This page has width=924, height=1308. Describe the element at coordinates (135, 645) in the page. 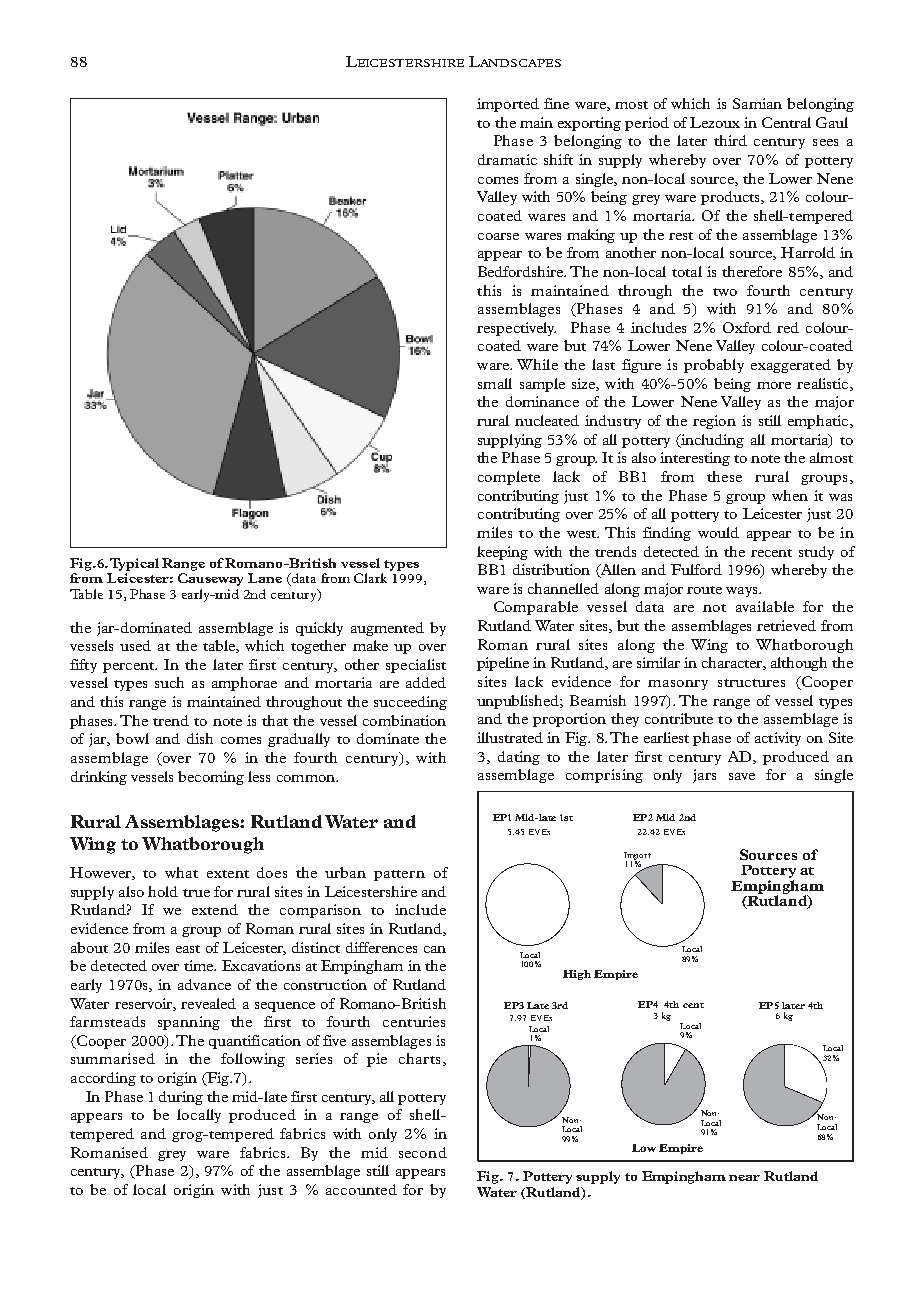

I see `used` at that location.
